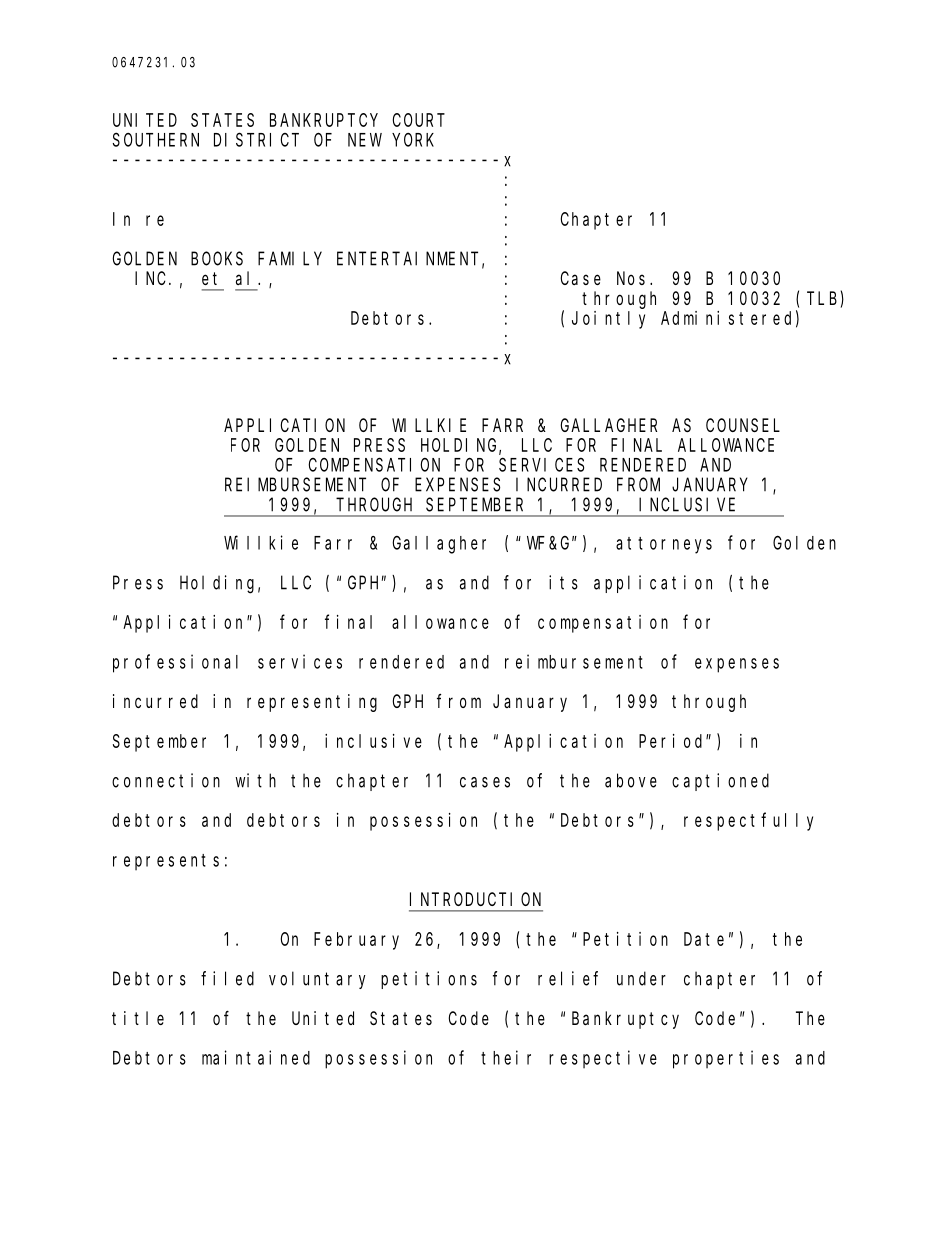 The width and height of the image is (952, 1233). Describe the element at coordinates (413, 140) in the image. I see `YORK` at that location.
